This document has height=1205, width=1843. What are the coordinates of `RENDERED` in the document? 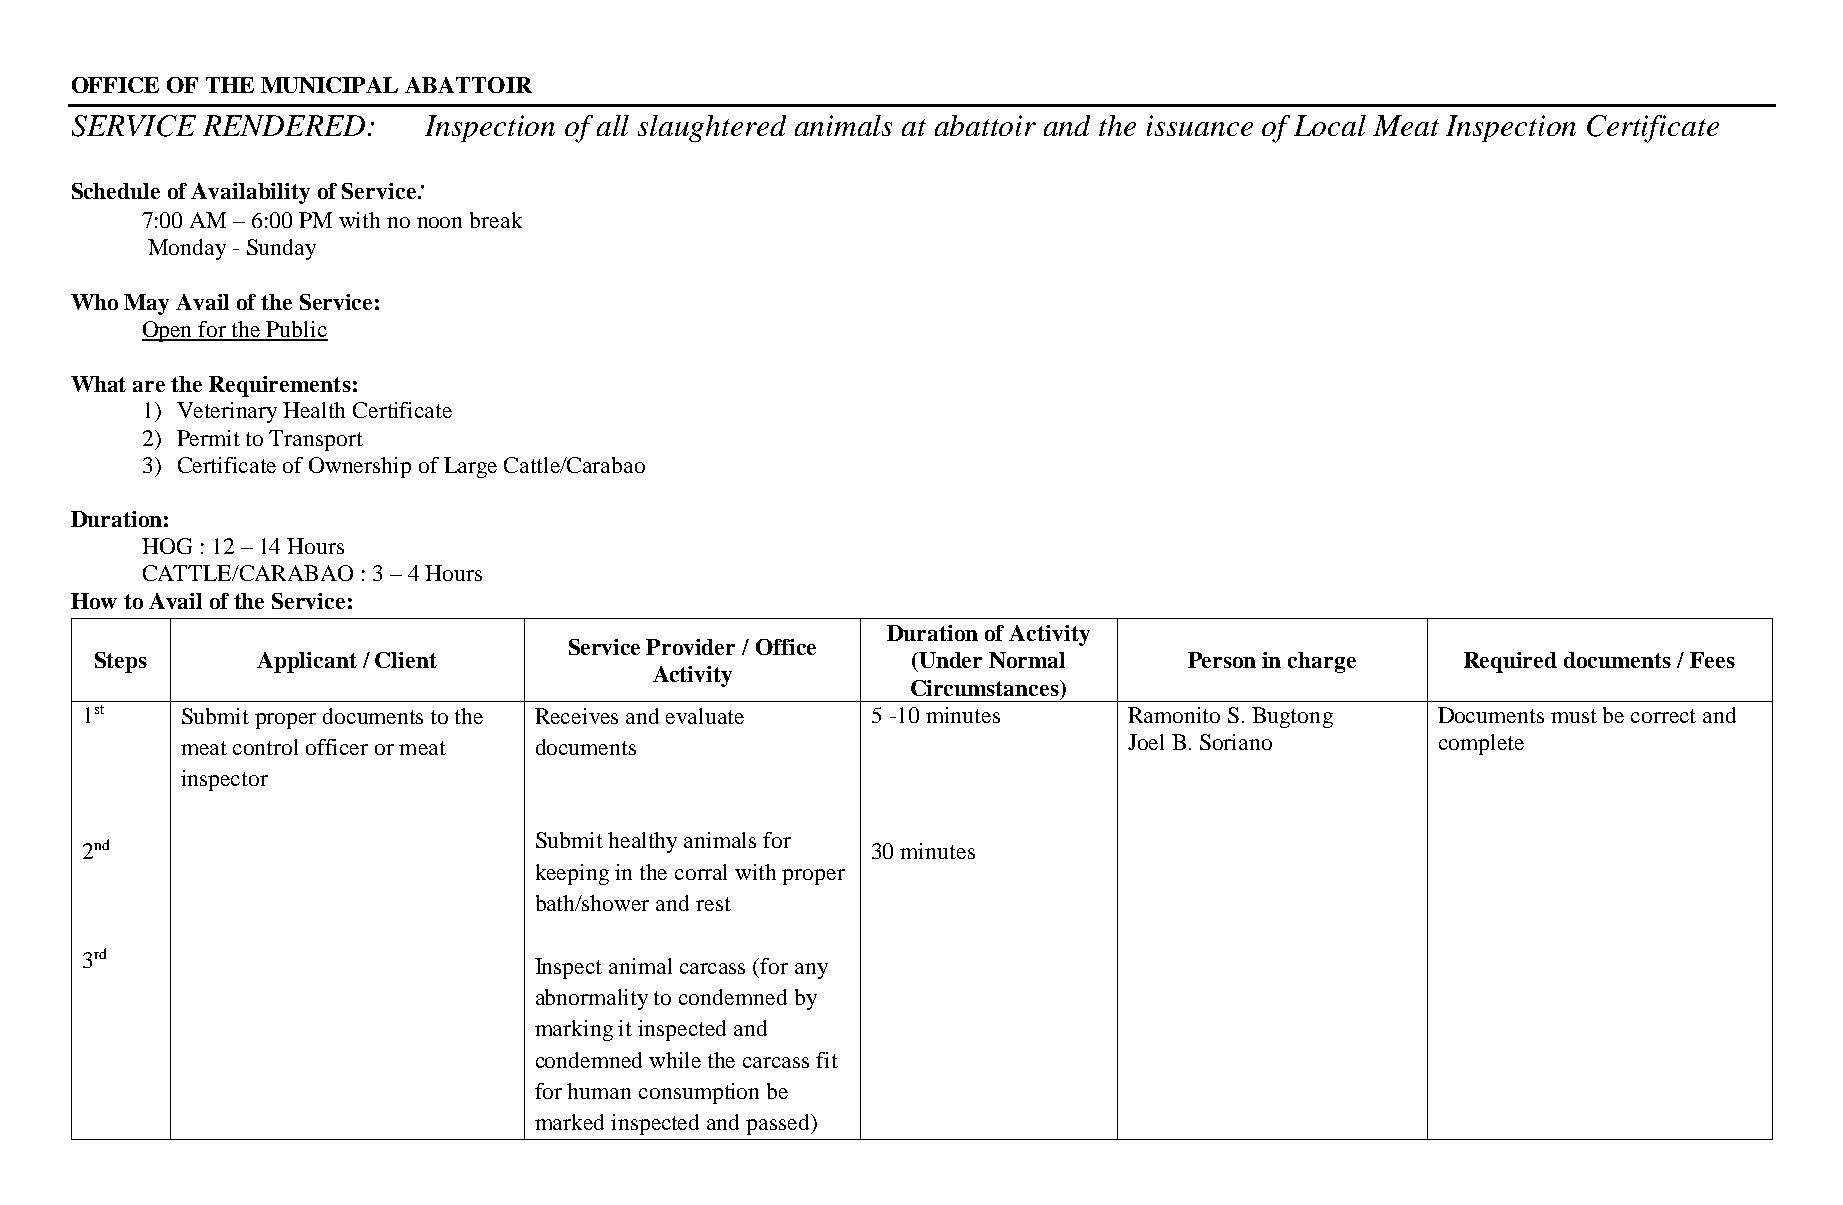 It's located at (284, 125).
